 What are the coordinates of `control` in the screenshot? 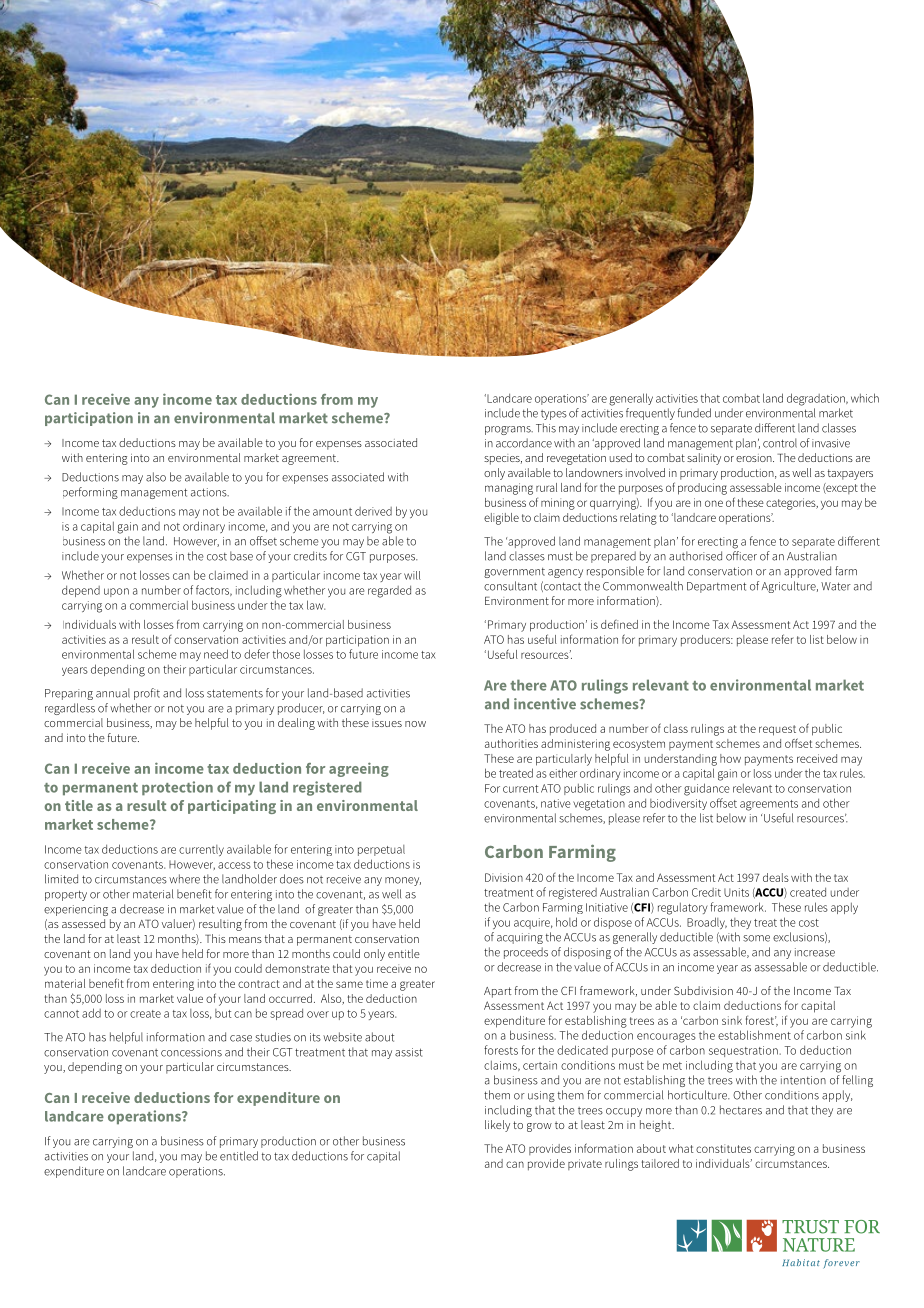 It's located at (780, 443).
